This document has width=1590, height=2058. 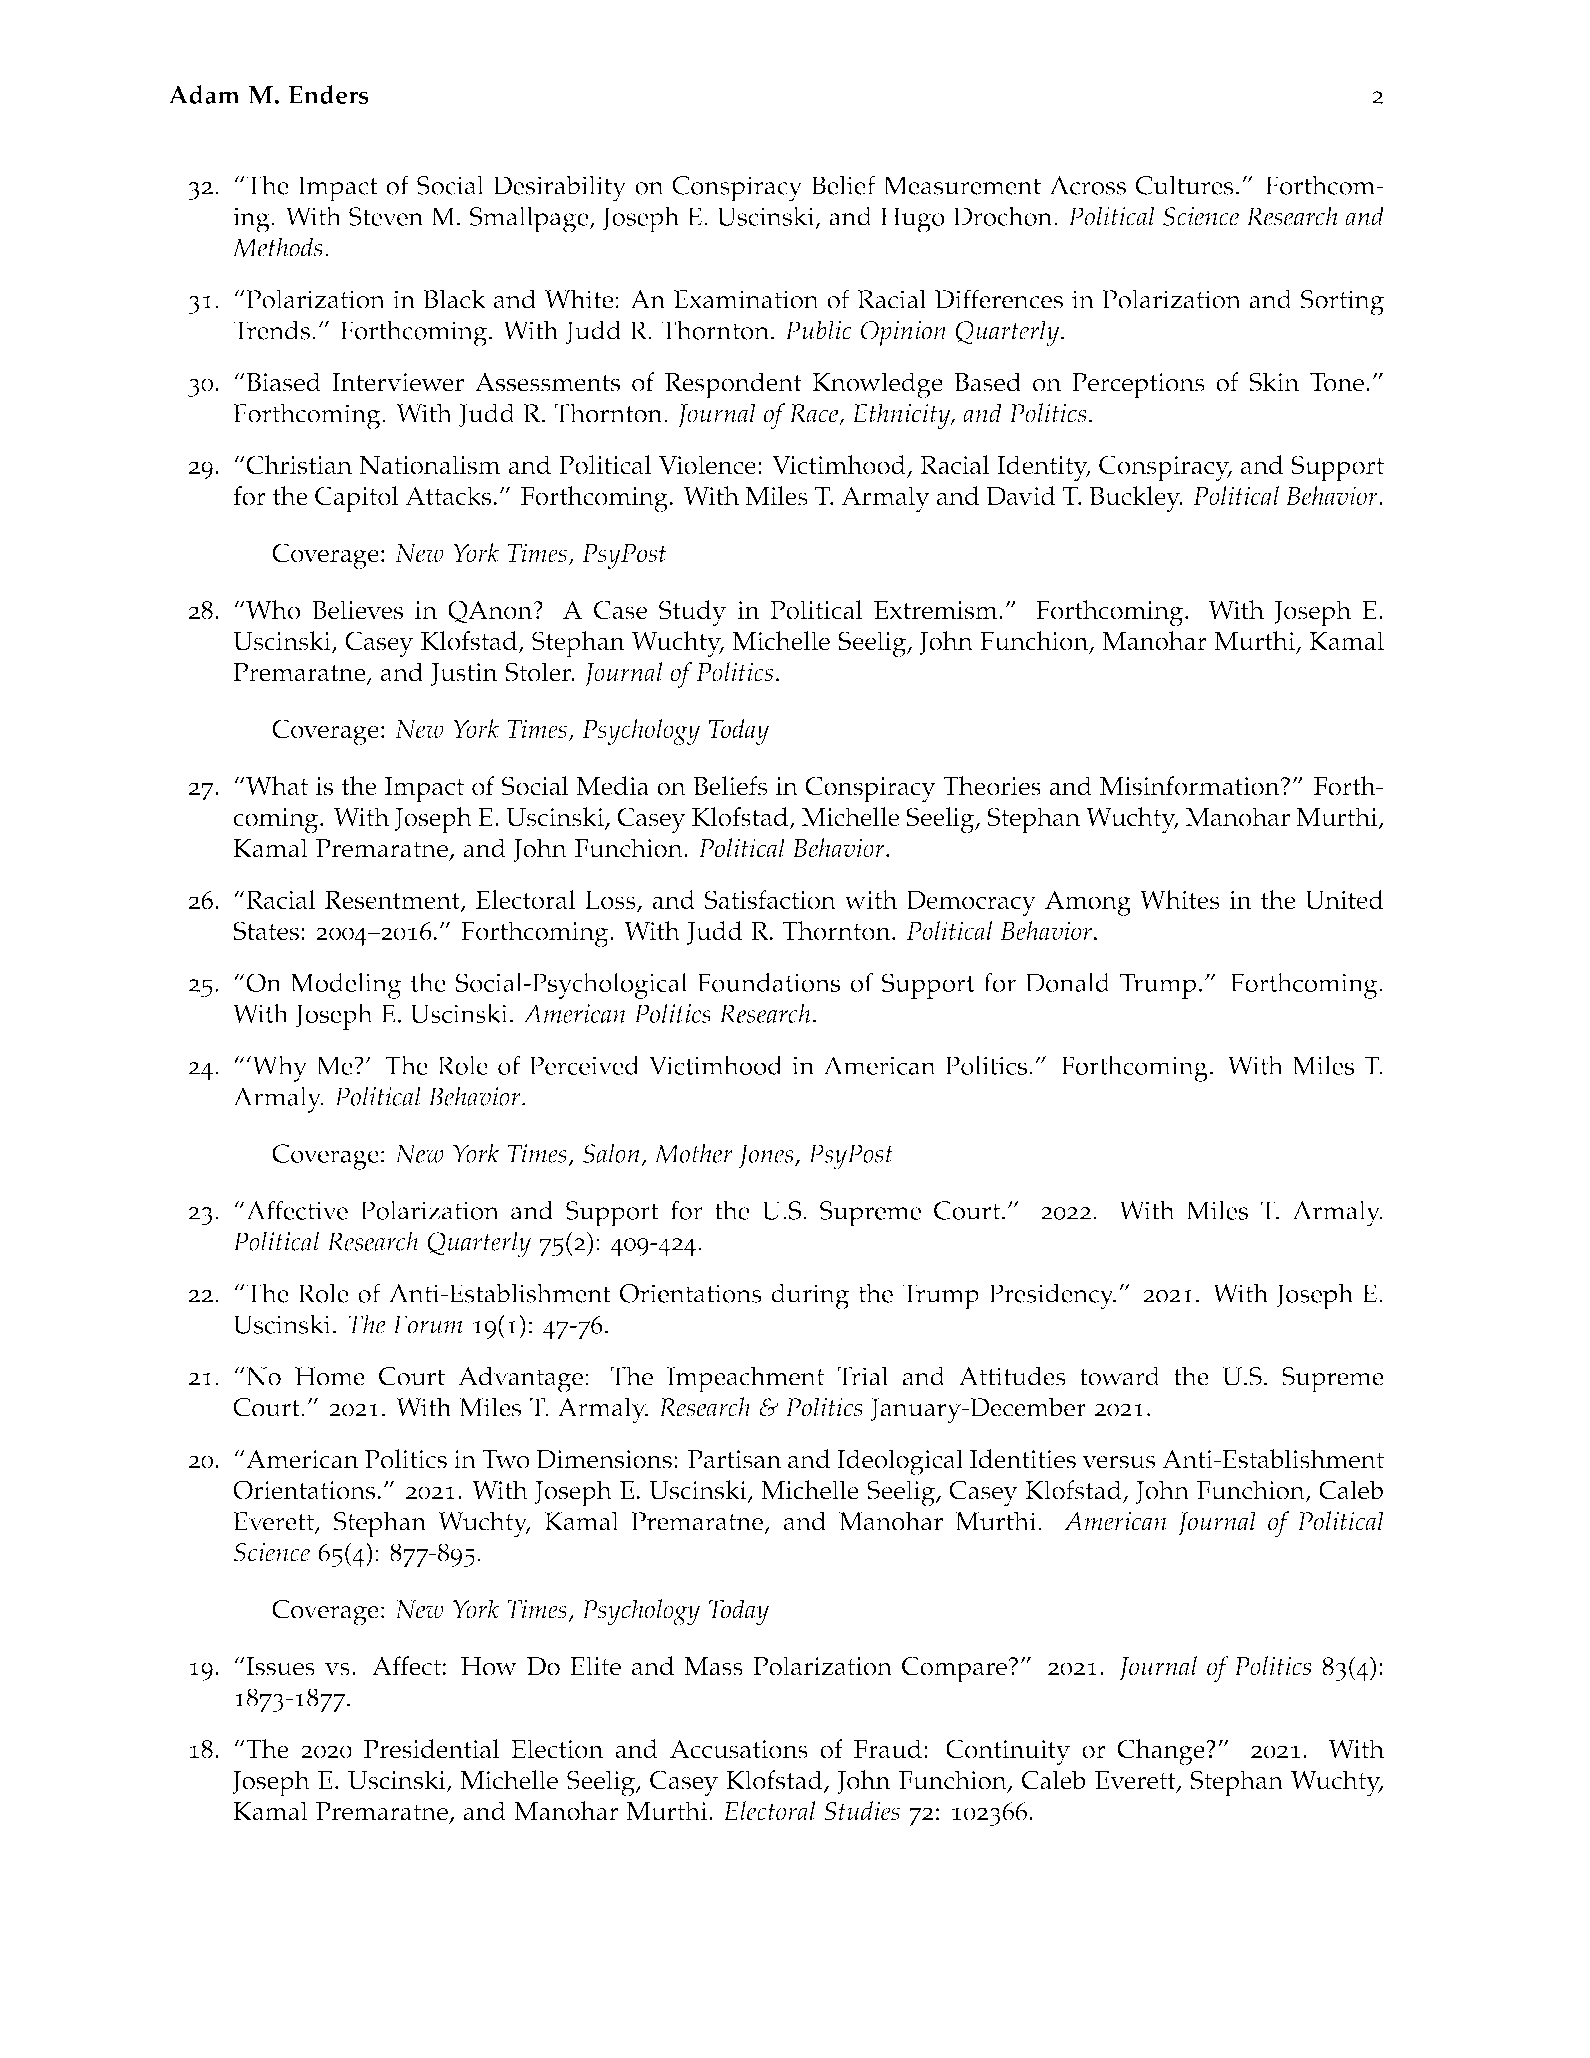 What do you see at coordinates (912, 220) in the document?
I see `Hugo` at bounding box center [912, 220].
